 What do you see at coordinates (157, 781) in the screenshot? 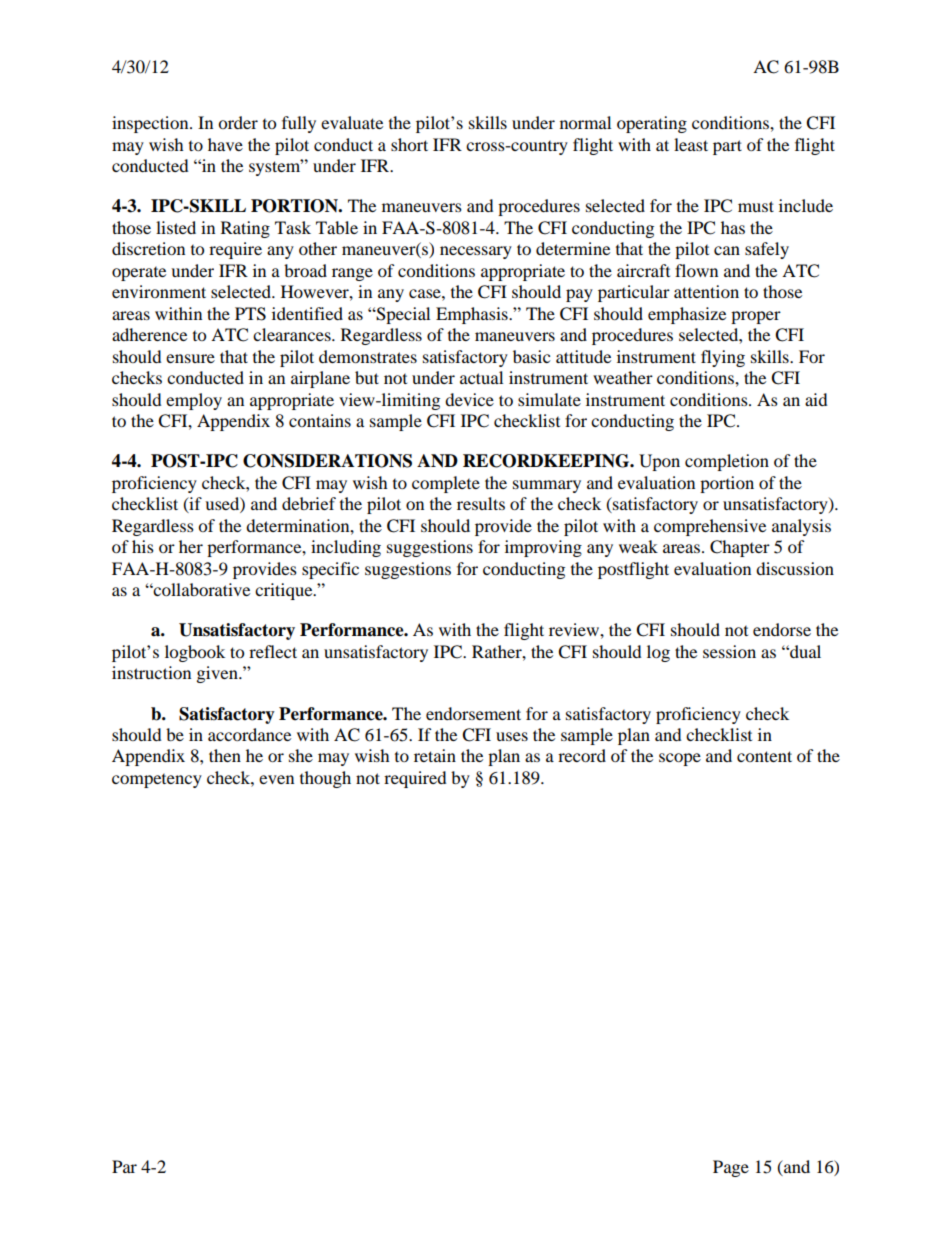
I see `competency` at bounding box center [157, 781].
